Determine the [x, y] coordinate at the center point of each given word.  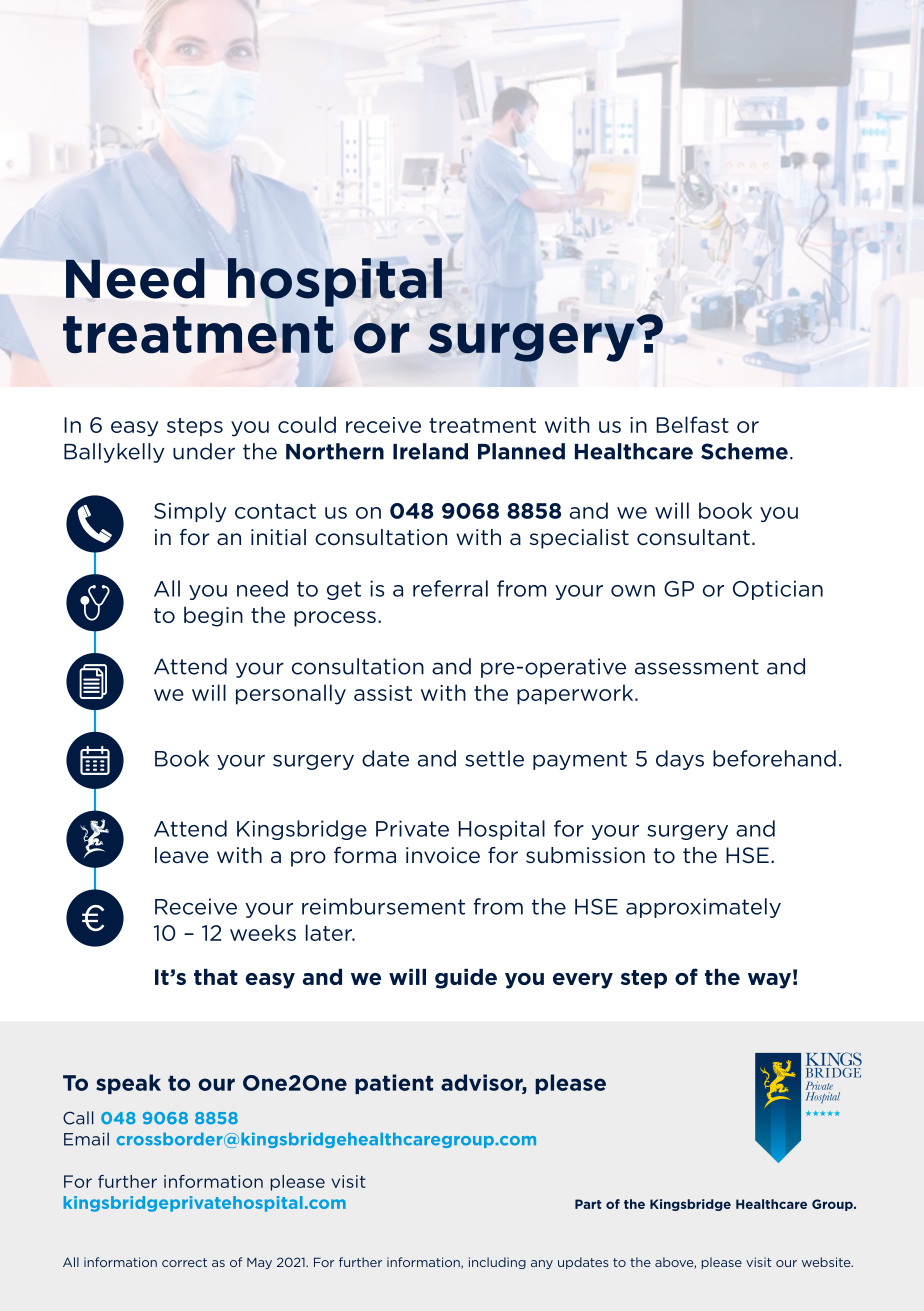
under [204, 451]
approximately [703, 908]
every [583, 981]
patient [394, 1084]
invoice [443, 855]
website [827, 1262]
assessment [697, 667]
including [497, 1263]
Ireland [430, 451]
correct [184, 1262]
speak [128, 1084]
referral [450, 588]
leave [182, 855]
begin [213, 617]
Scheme [744, 451]
